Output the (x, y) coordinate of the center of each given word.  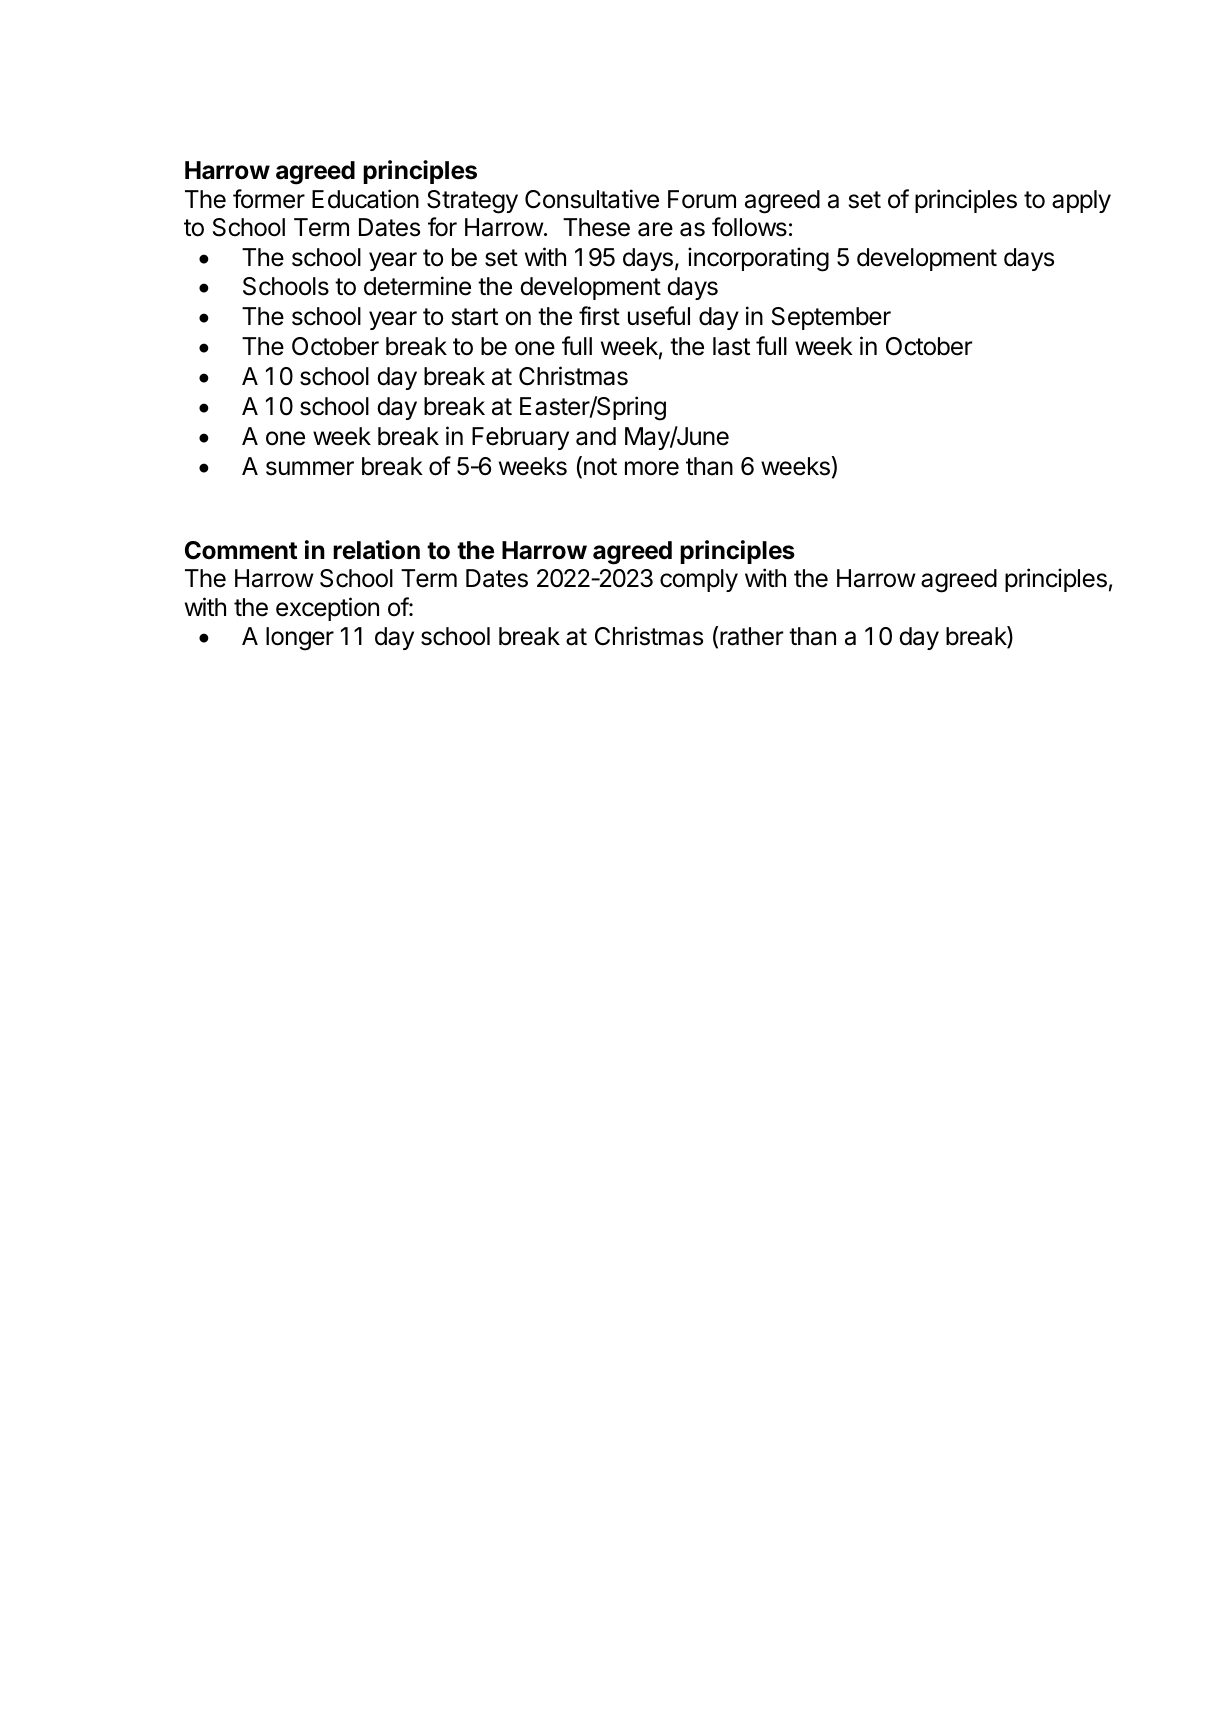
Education (365, 199)
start (475, 317)
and (596, 436)
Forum (702, 199)
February (520, 438)
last (731, 346)
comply (699, 580)
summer (310, 468)
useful (659, 316)
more (652, 468)
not (600, 467)
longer (300, 639)
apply (1081, 201)
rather (751, 636)
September (831, 318)
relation (376, 550)
